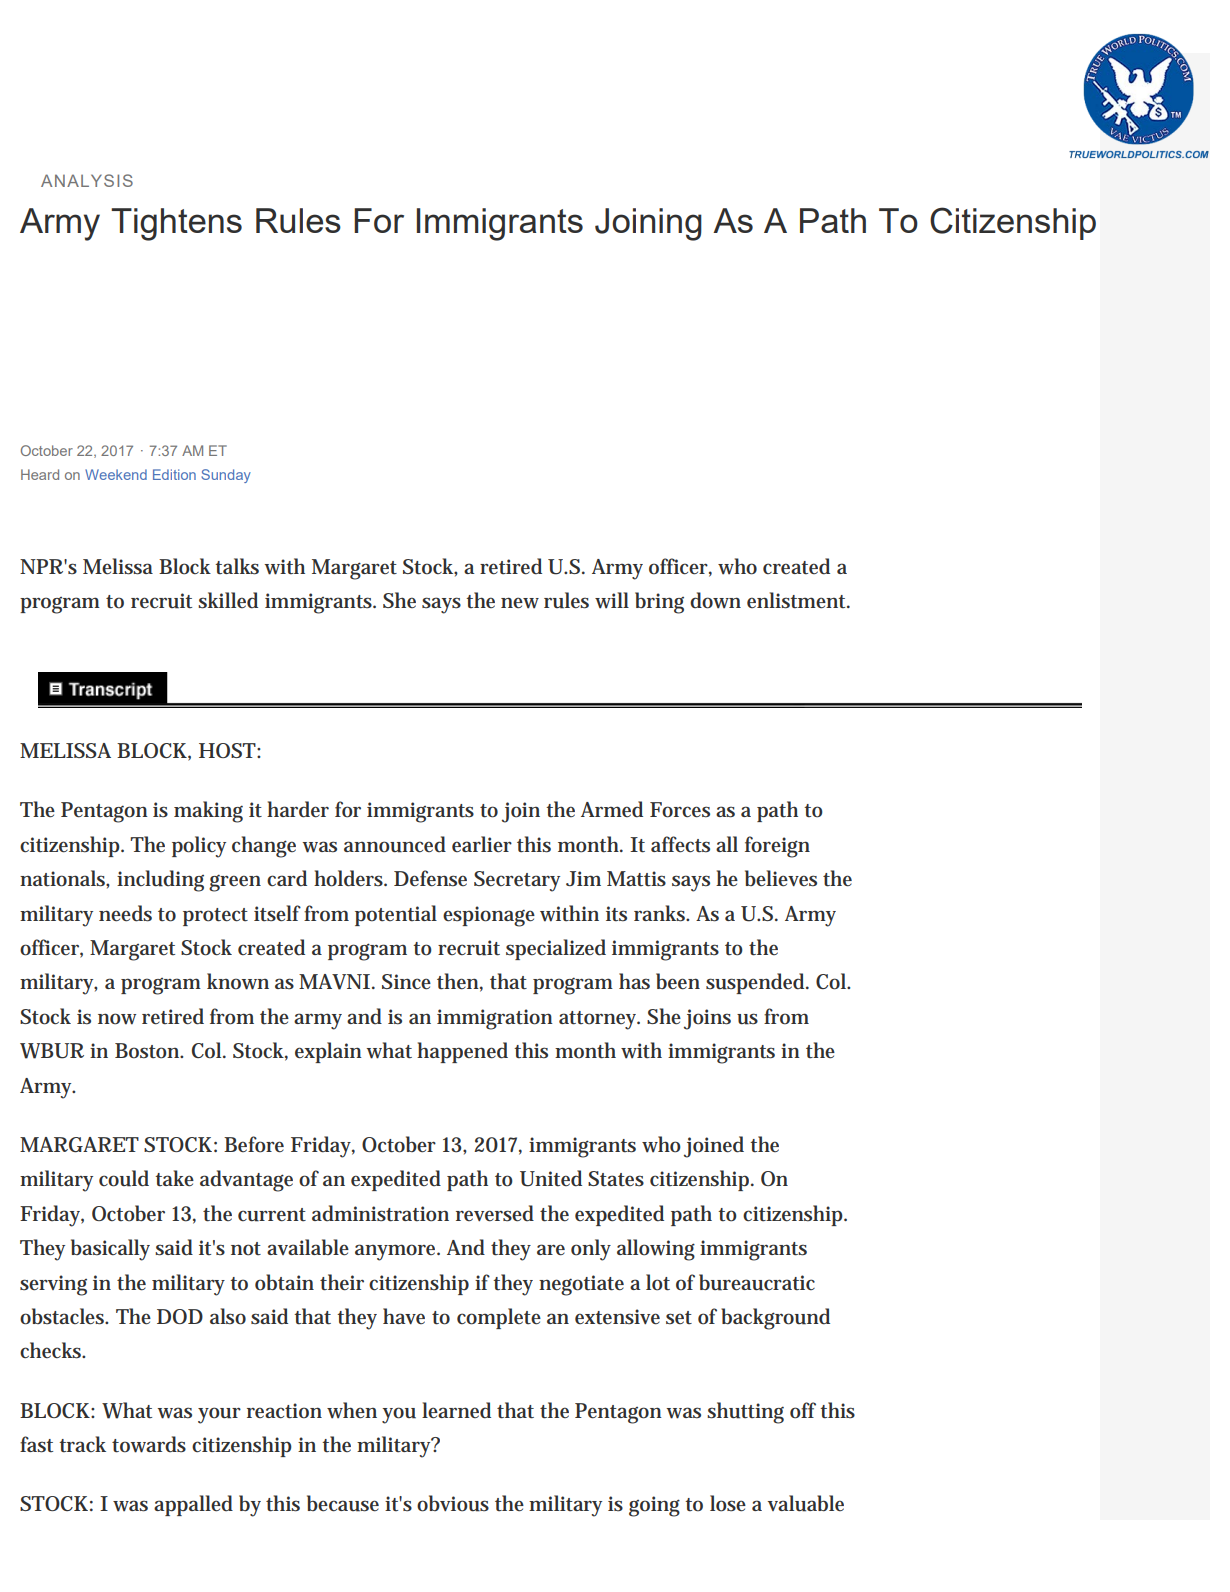  Describe the element at coordinates (176, 224) in the page. I see `Tightens` at that location.
